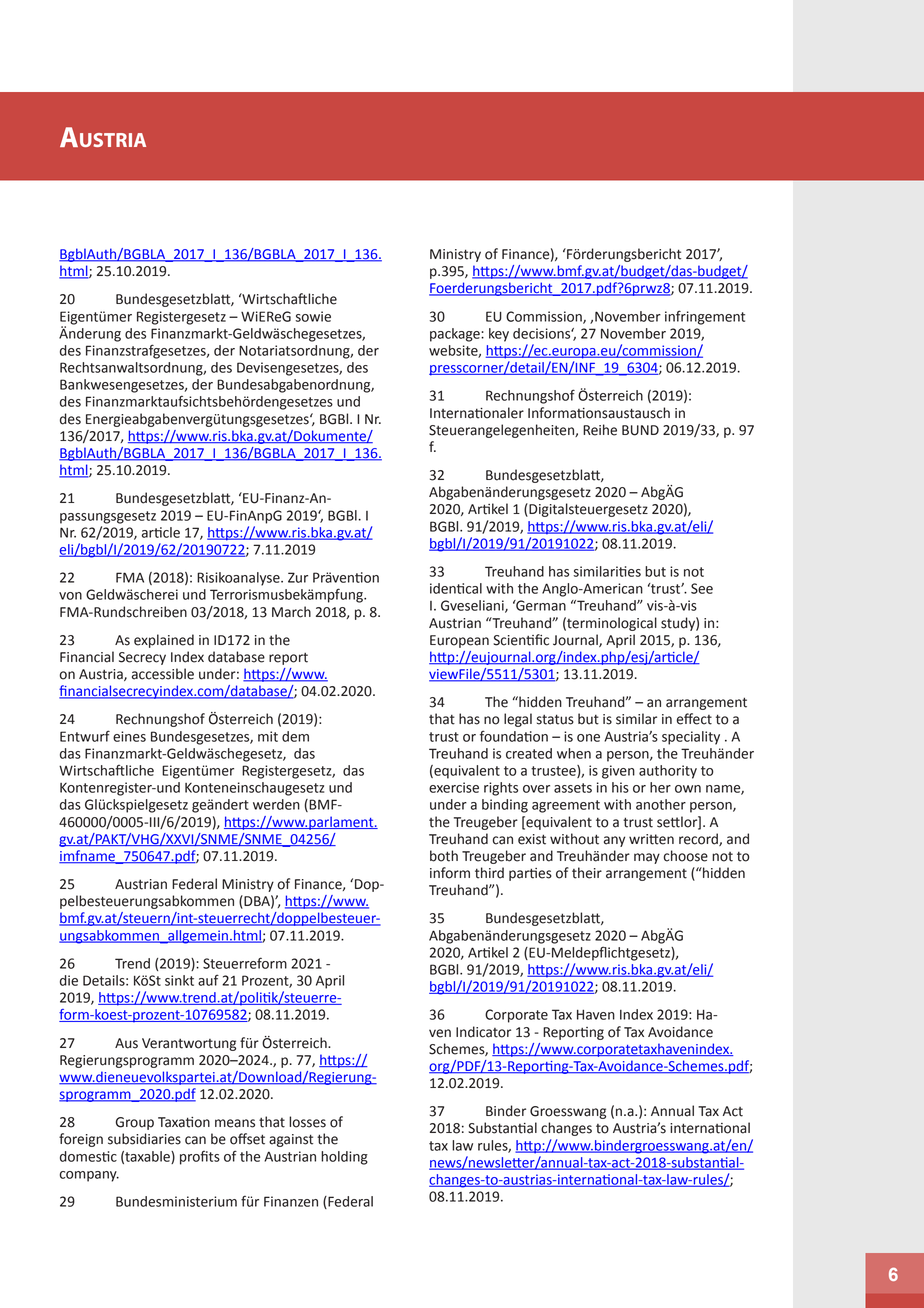 This screenshot has height=1308, width=924. What do you see at coordinates (344, 1158) in the screenshot?
I see `holding` at bounding box center [344, 1158].
